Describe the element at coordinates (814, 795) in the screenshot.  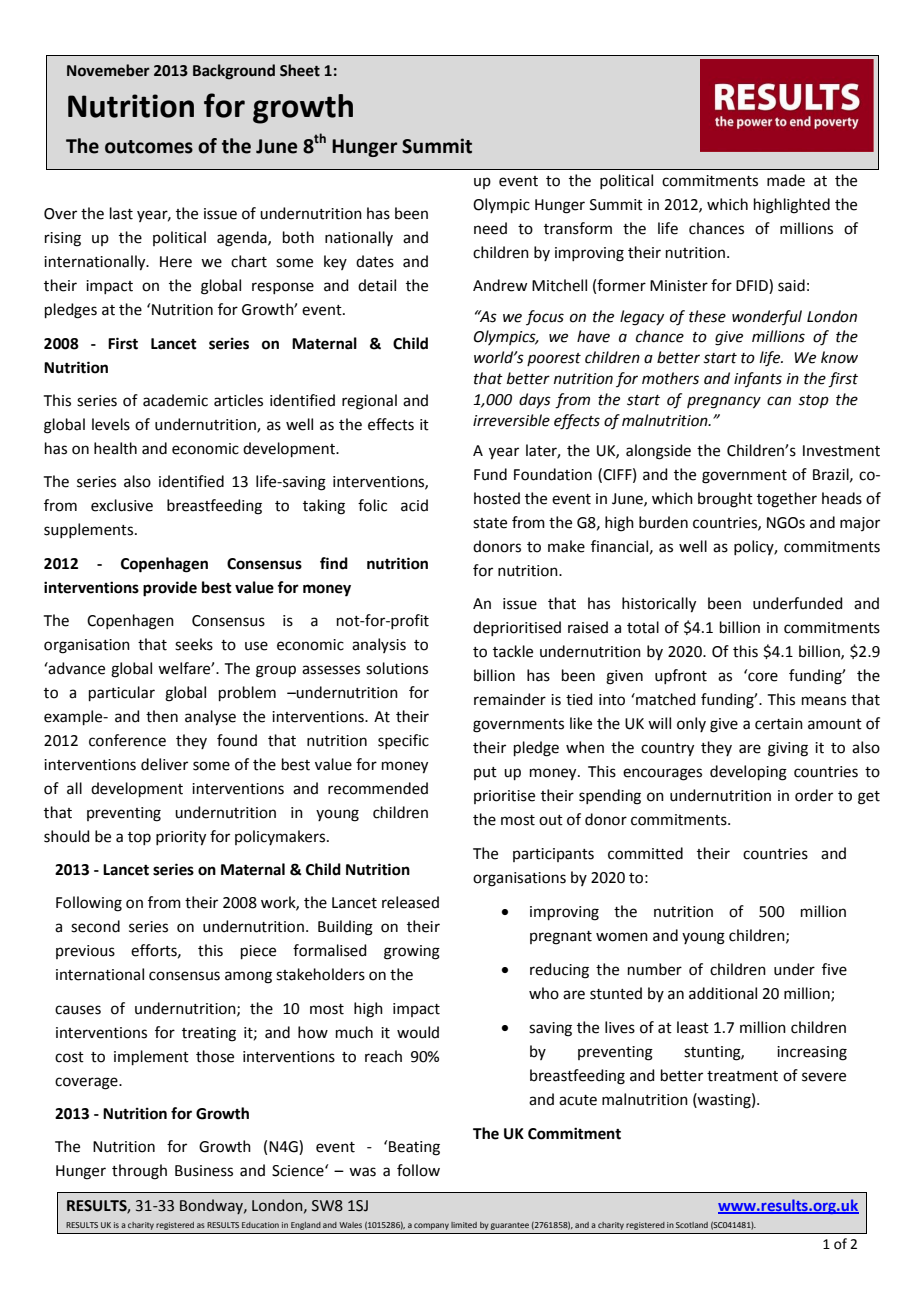
I see `order` at that location.
